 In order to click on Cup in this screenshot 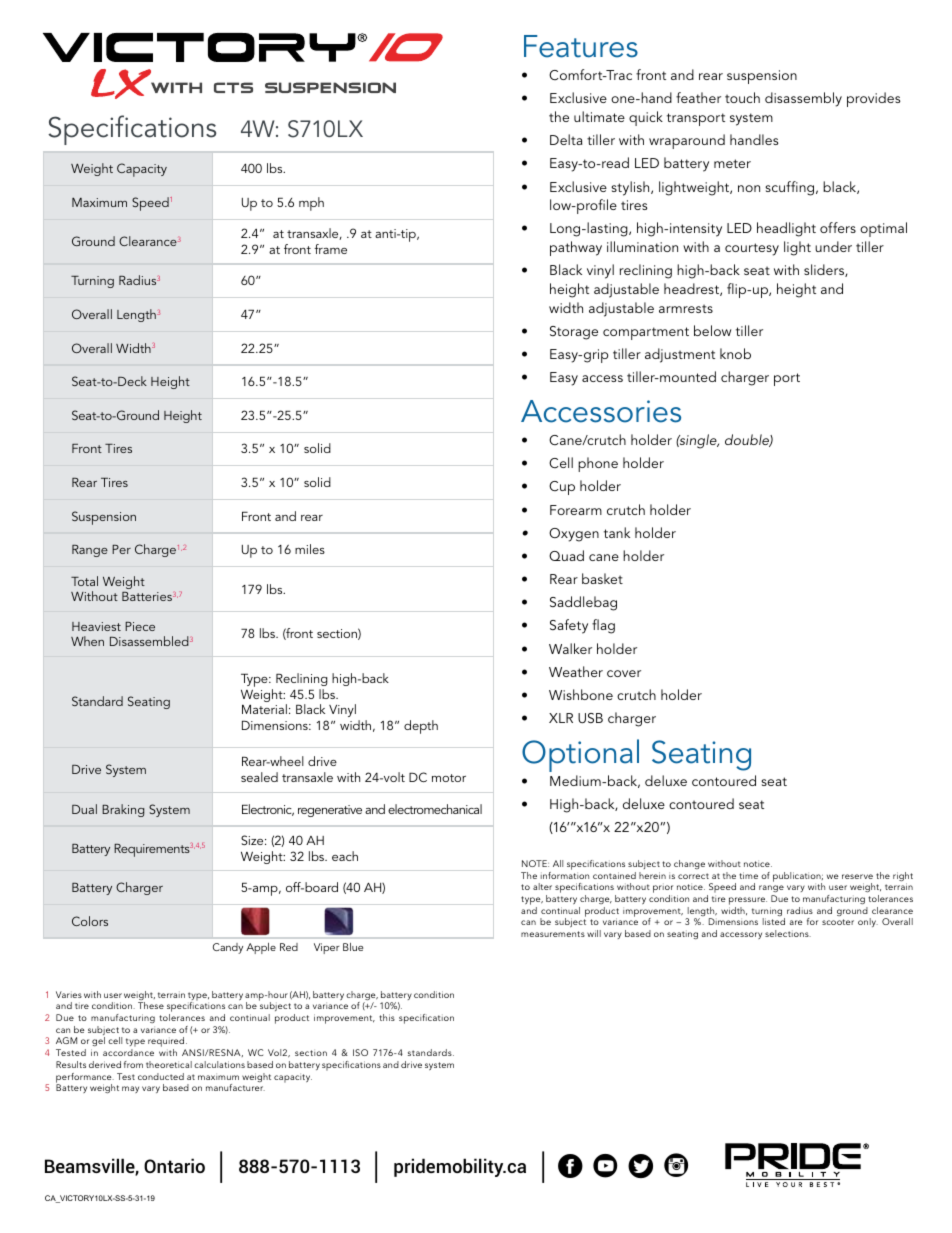, I will do `click(562, 488)`.
